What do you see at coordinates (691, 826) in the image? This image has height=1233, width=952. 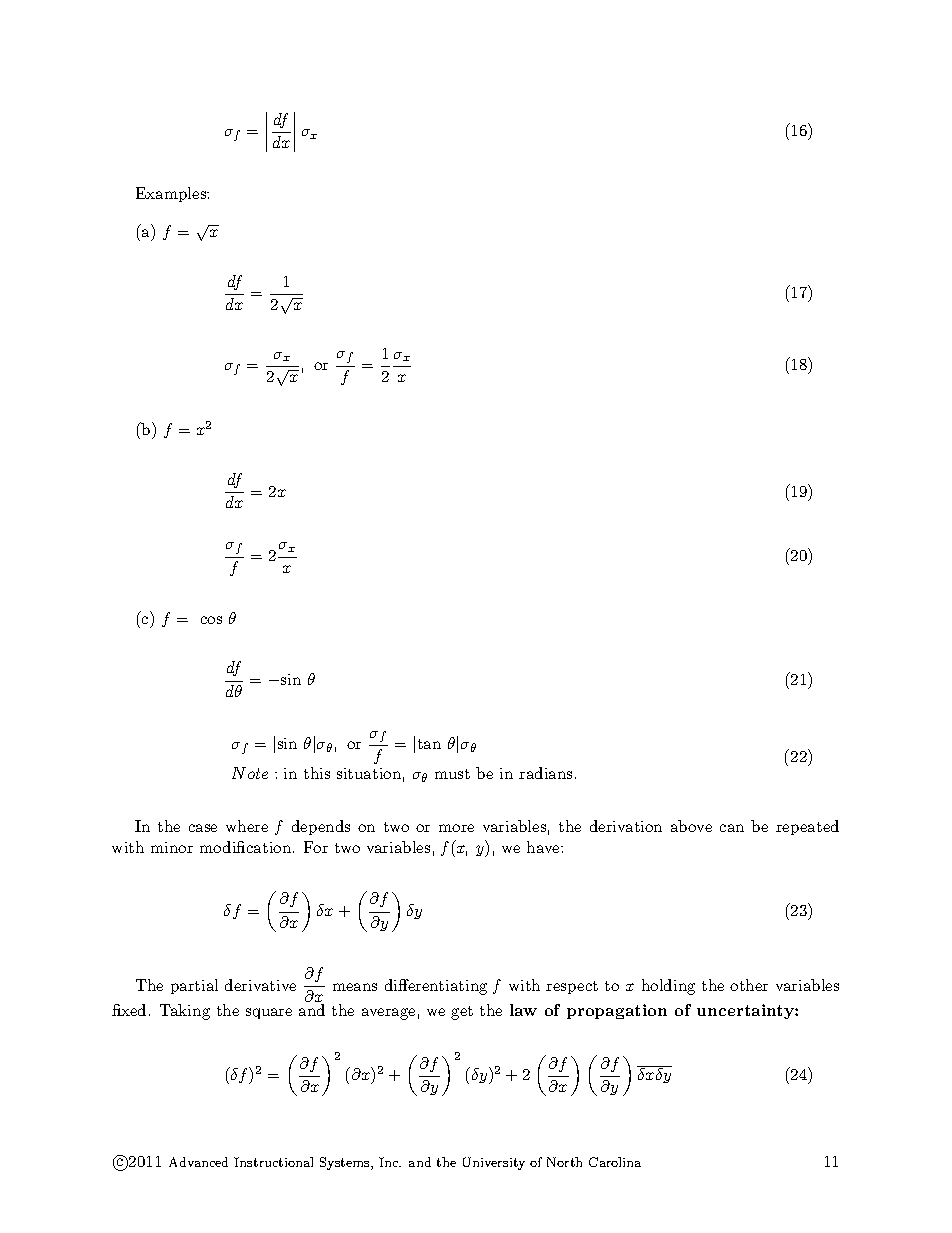 I see `above` at bounding box center [691, 826].
